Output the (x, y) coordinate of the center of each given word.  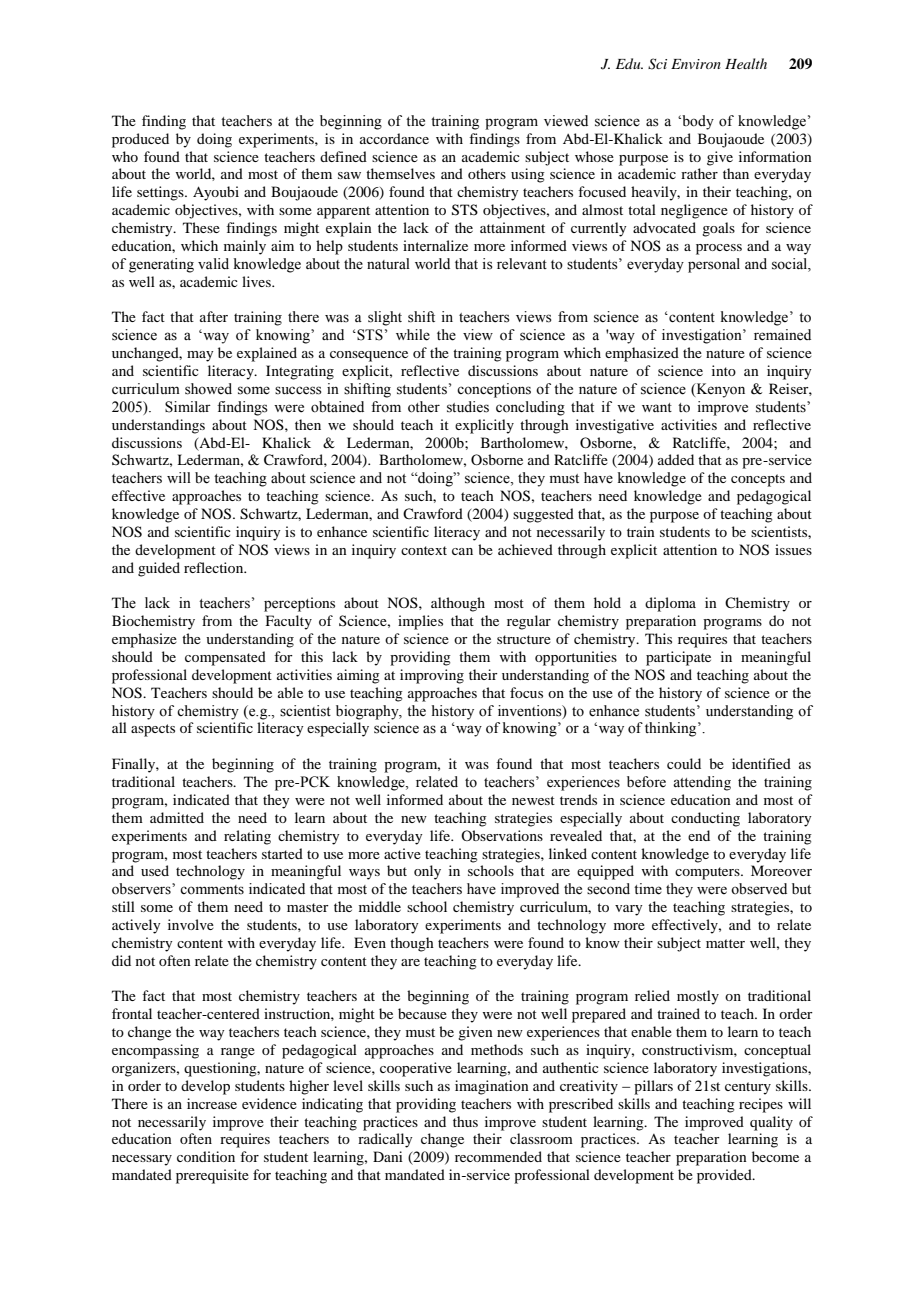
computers (708, 873)
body (697, 122)
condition (206, 1156)
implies (420, 622)
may (200, 356)
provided (725, 1176)
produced (140, 140)
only (427, 872)
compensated (225, 658)
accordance (394, 138)
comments (212, 890)
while (413, 335)
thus (465, 1121)
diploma (670, 604)
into (724, 370)
